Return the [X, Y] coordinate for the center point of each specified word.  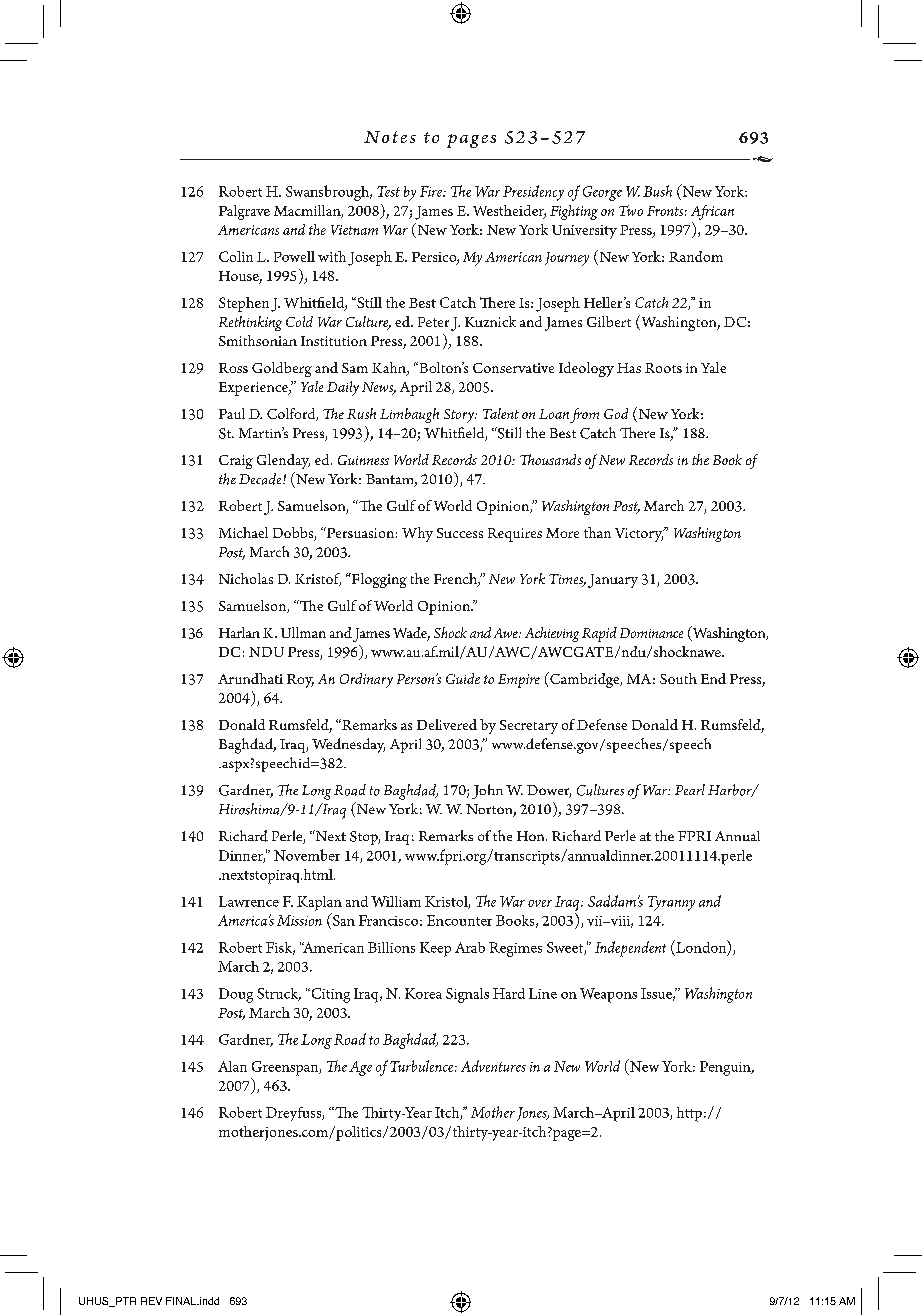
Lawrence [249, 901]
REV [151, 1301]
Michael [243, 532]
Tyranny [671, 903]
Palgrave [244, 212]
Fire [432, 191]
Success [460, 533]
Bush [657, 191]
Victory [640, 534]
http [689, 1114]
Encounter [459, 920]
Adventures [493, 1066]
